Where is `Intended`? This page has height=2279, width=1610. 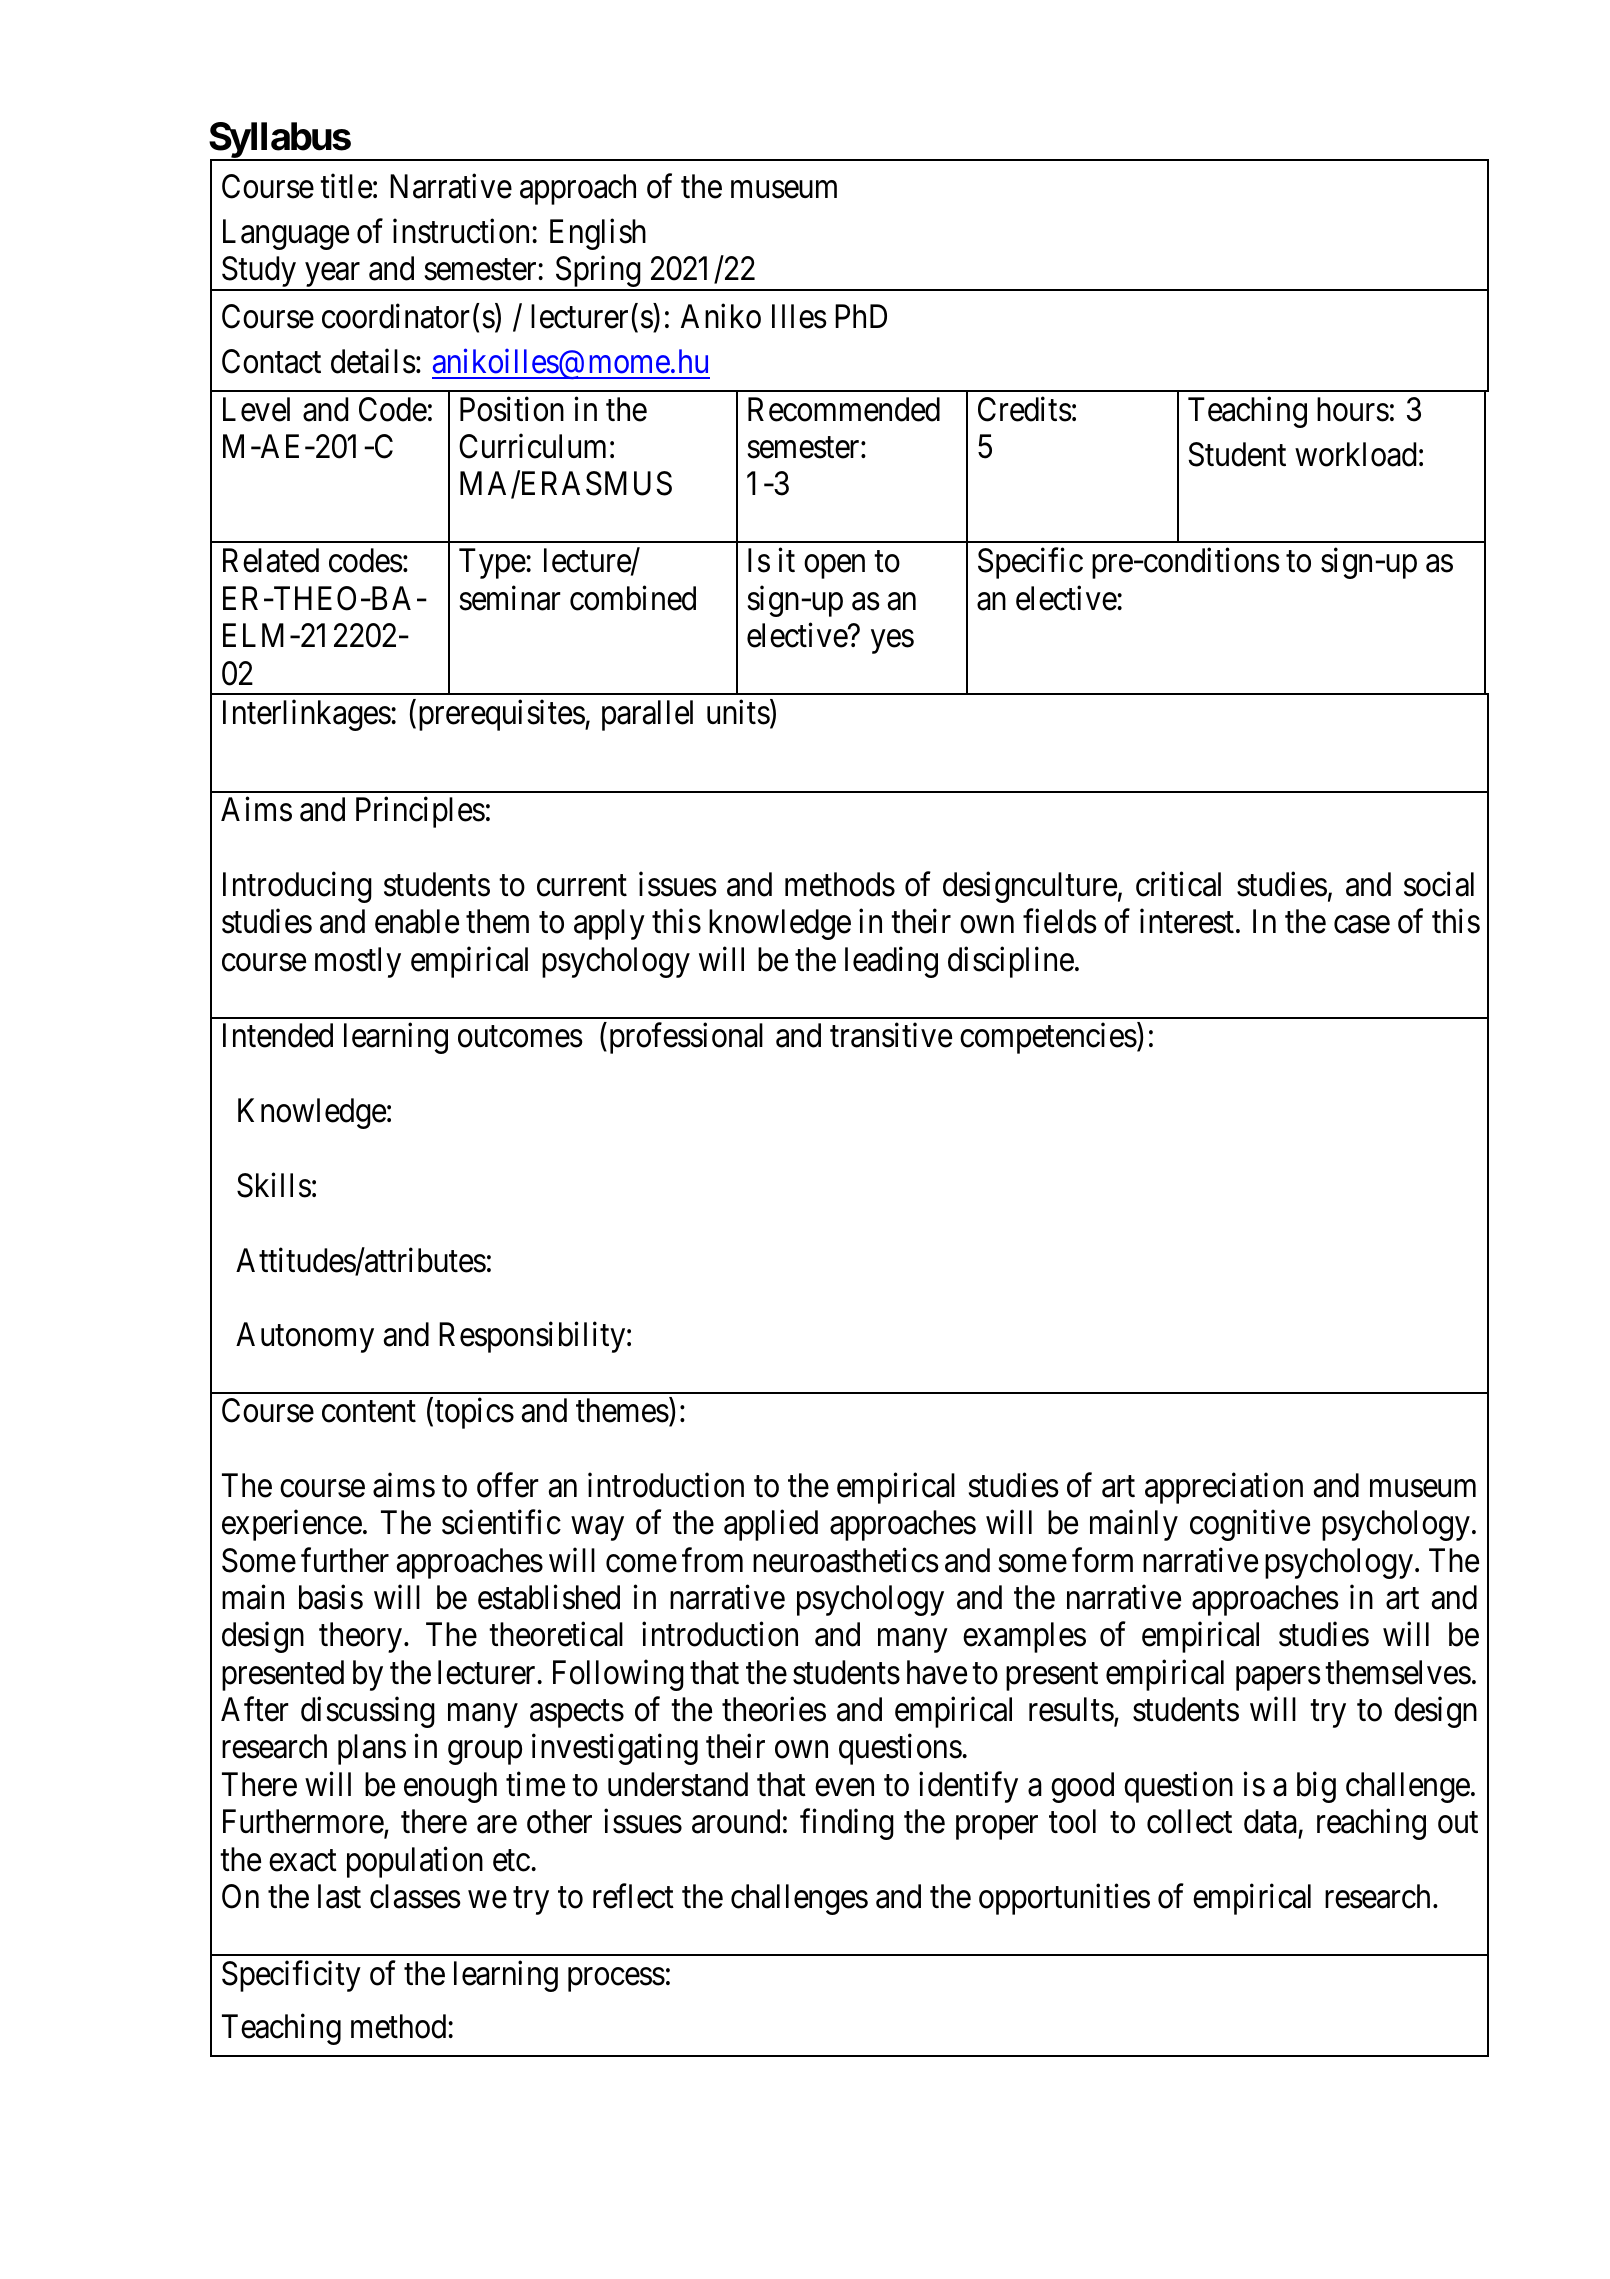
Intended is located at coordinates (278, 1035).
